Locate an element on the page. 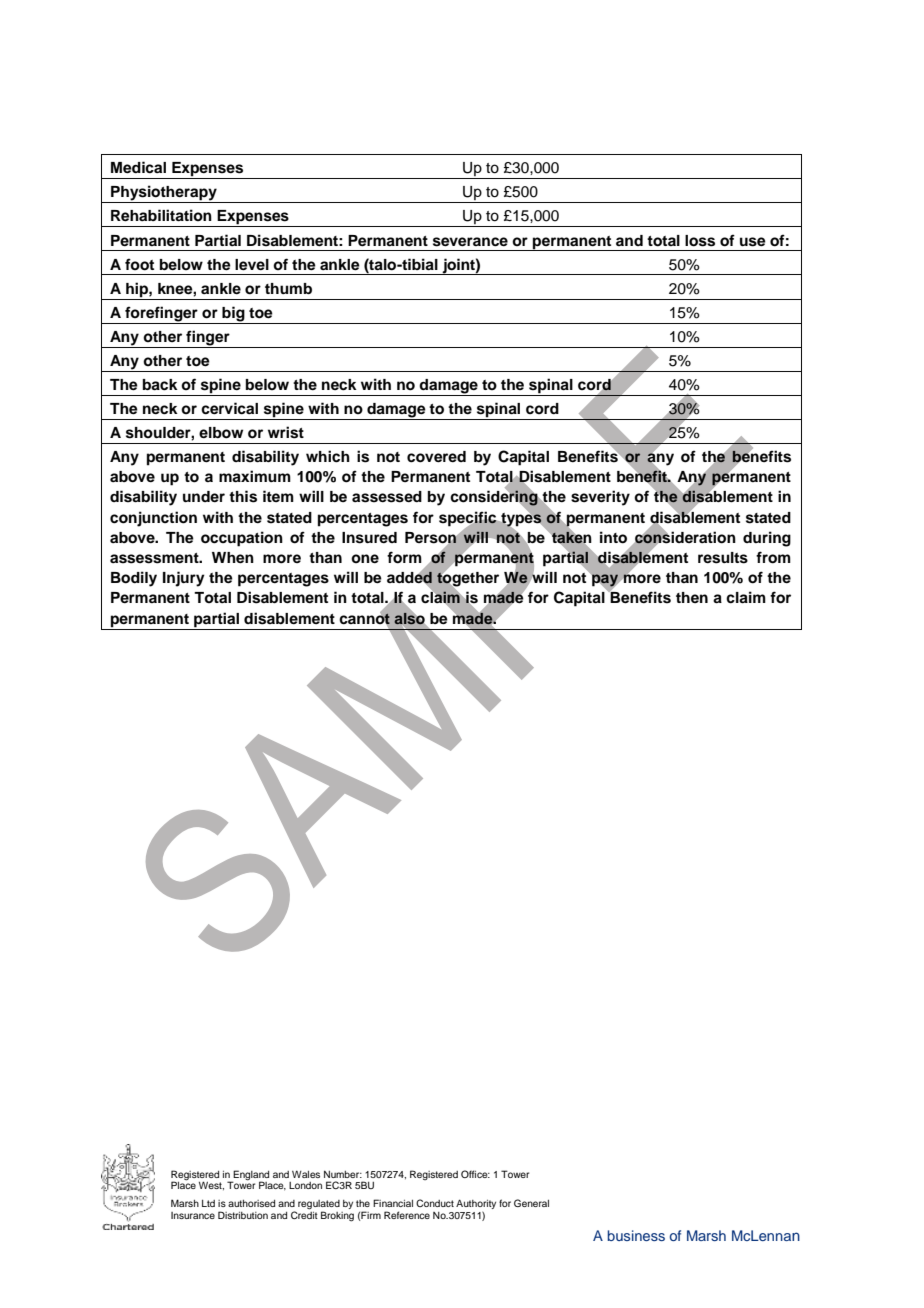 This document has width=924, height=1308. Injury is located at coordinates (184, 579).
